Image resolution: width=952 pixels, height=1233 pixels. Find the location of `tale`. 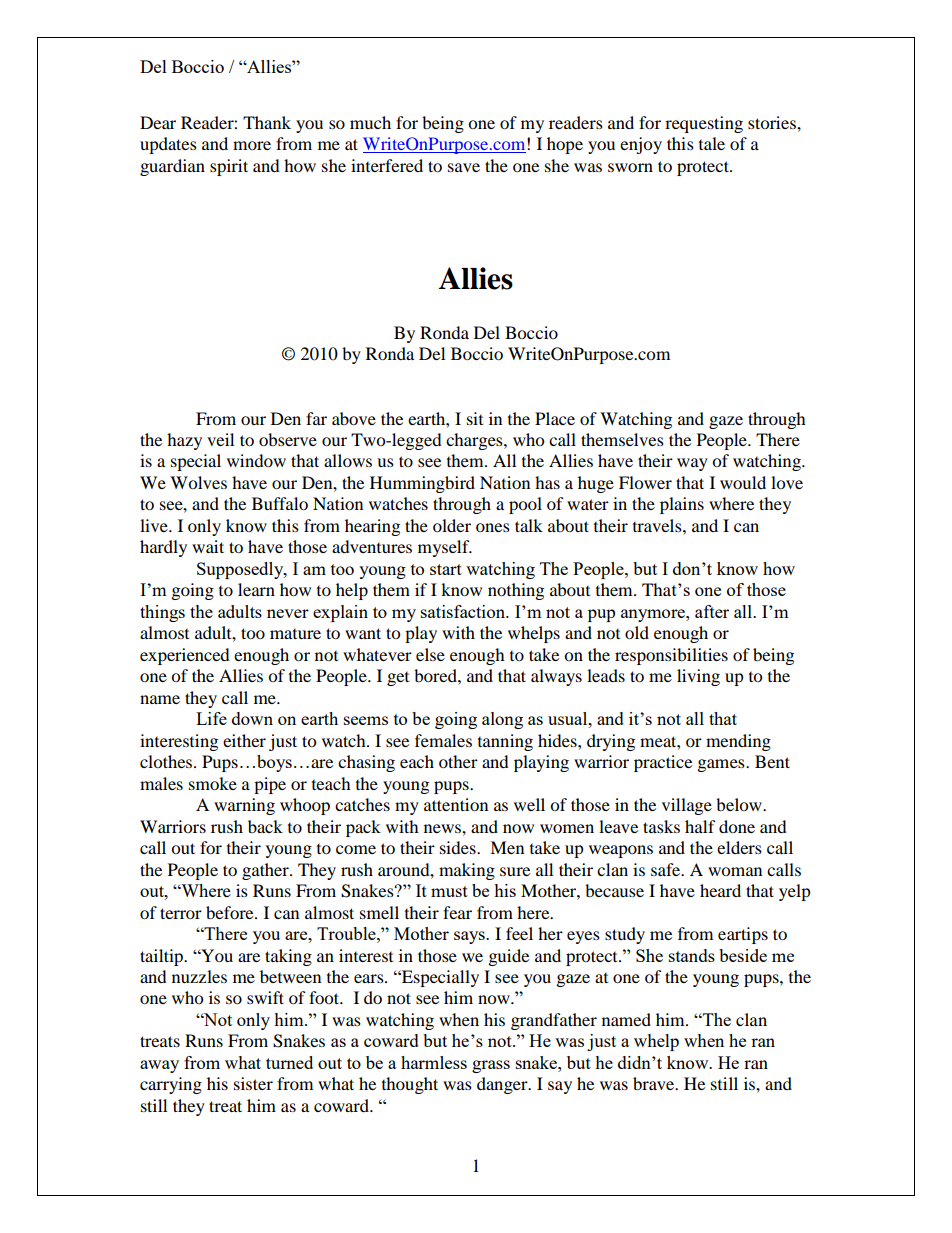

tale is located at coordinates (712, 143).
